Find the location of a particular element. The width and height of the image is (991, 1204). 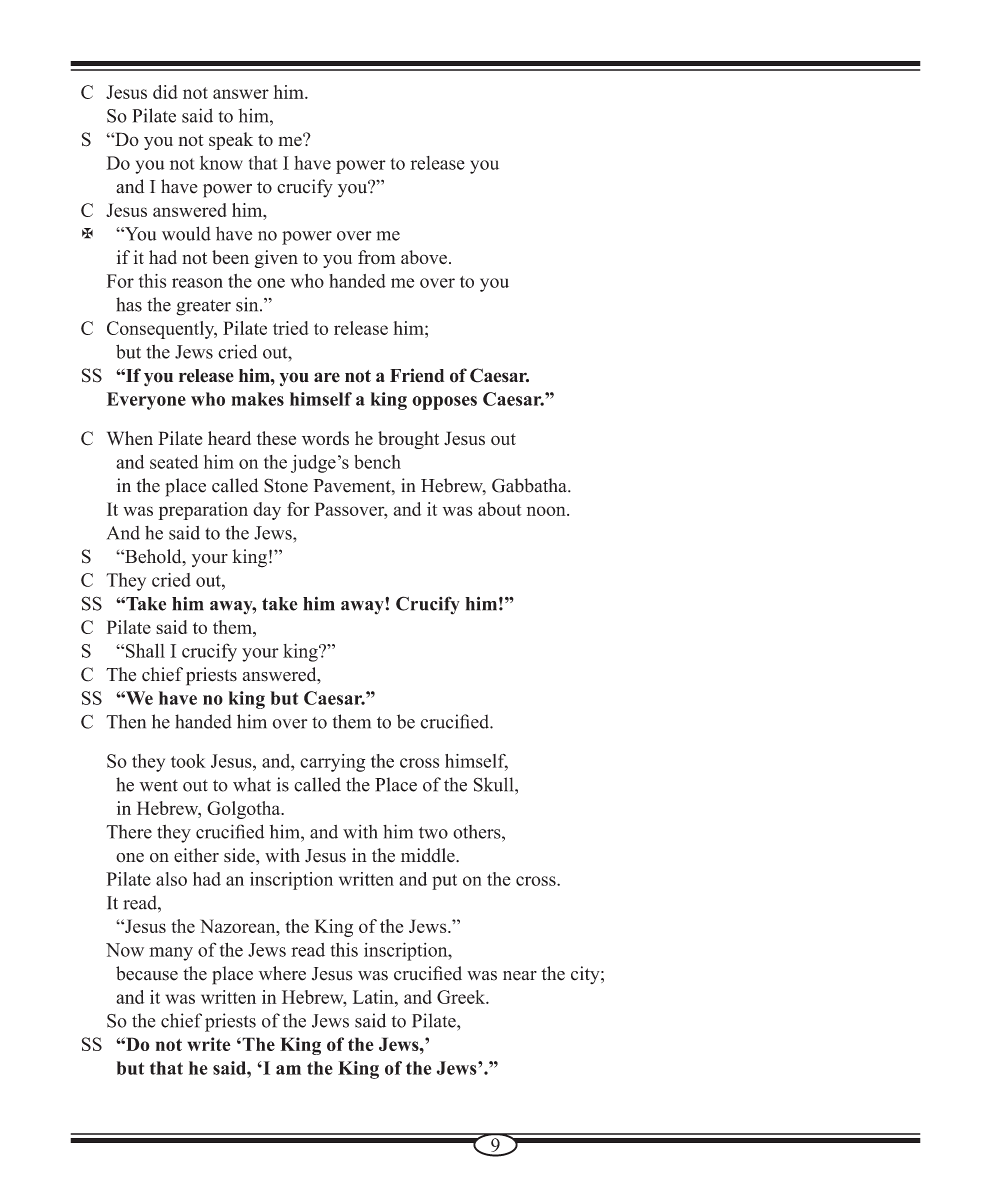

above is located at coordinates (424, 257).
